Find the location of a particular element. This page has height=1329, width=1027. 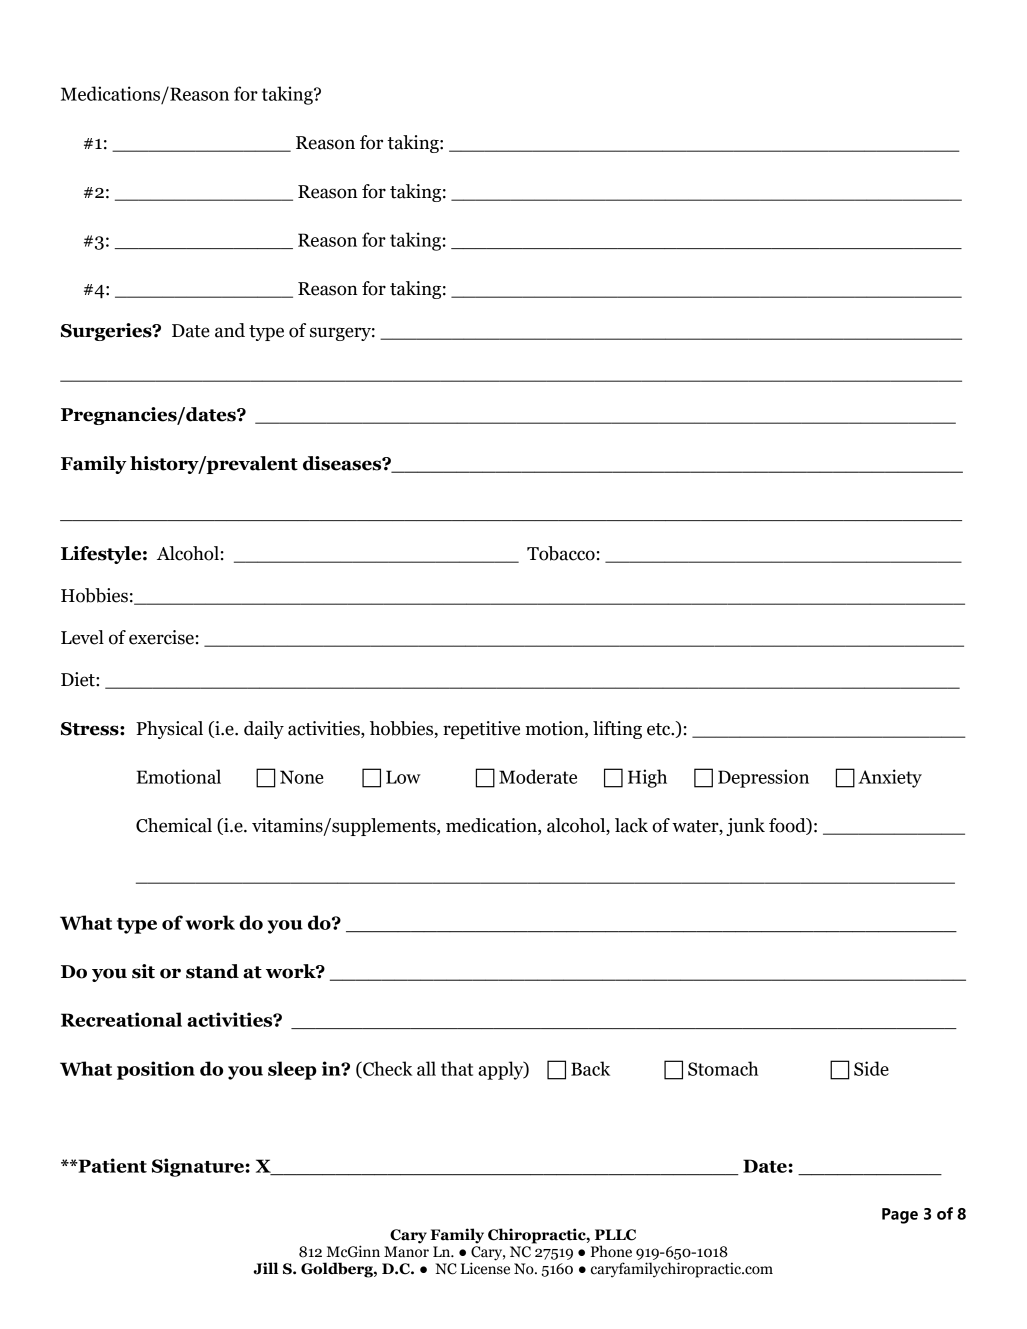

Moderate is located at coordinates (538, 776).
